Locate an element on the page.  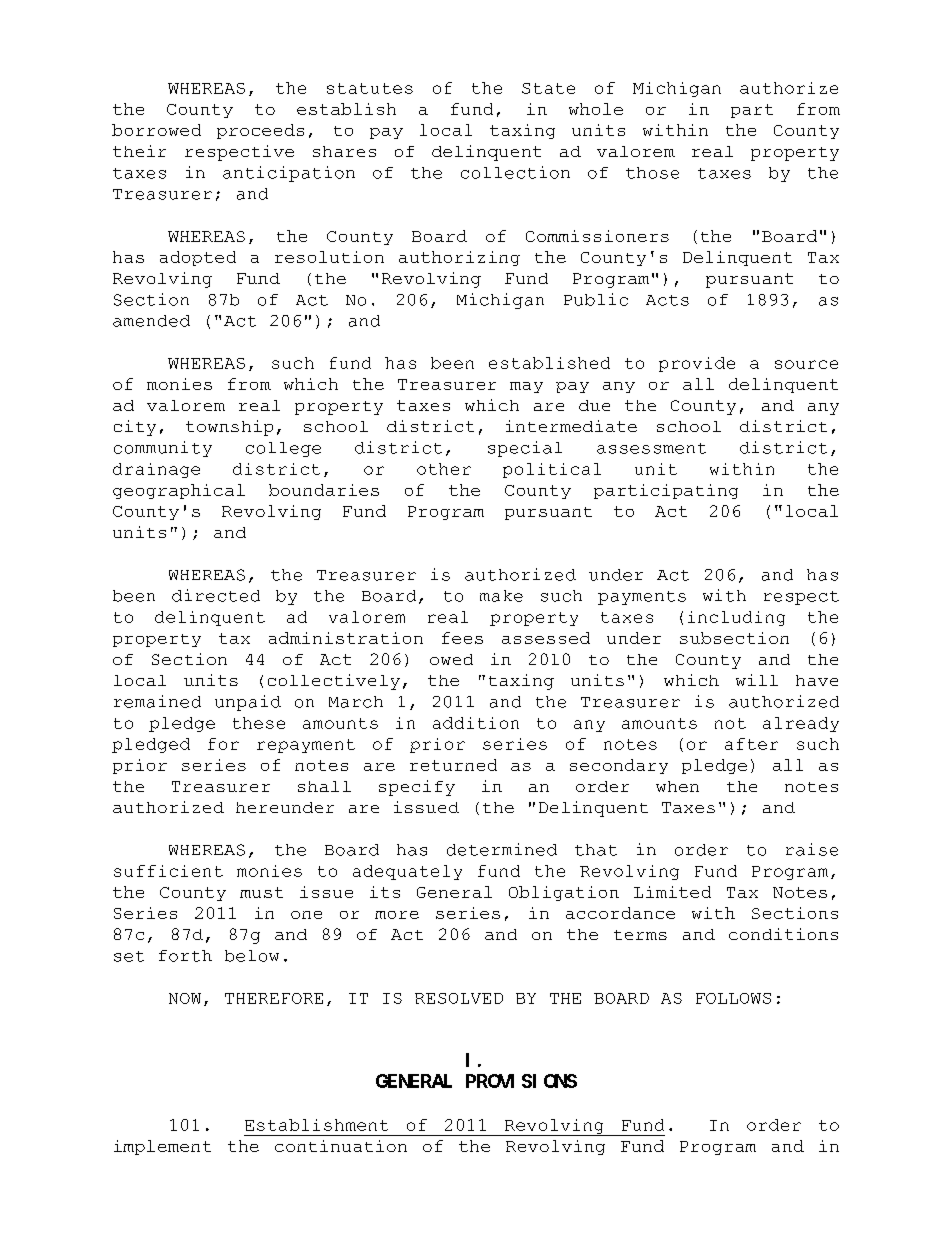
collection is located at coordinates (515, 172).
